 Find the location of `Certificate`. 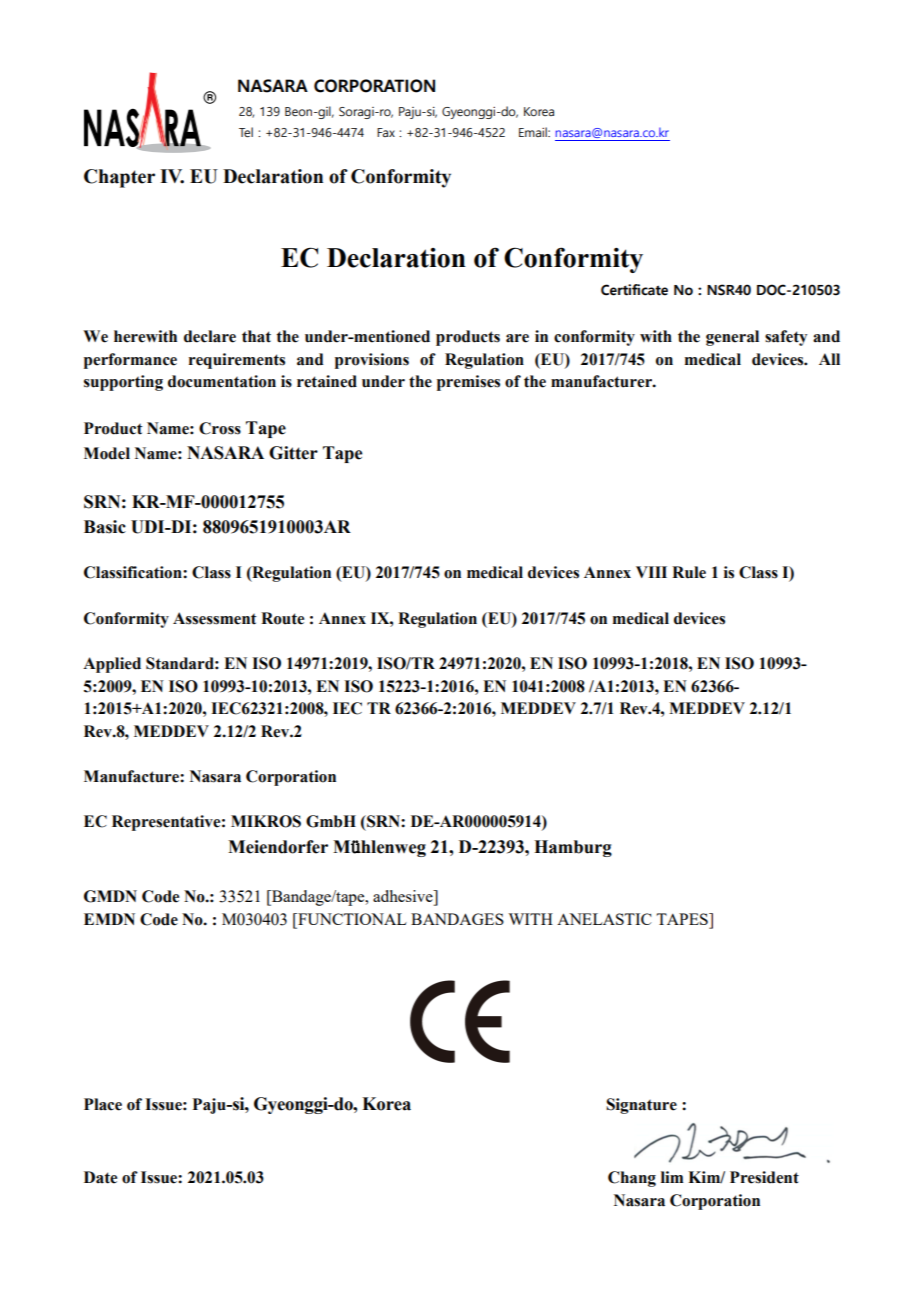

Certificate is located at coordinates (634, 290).
